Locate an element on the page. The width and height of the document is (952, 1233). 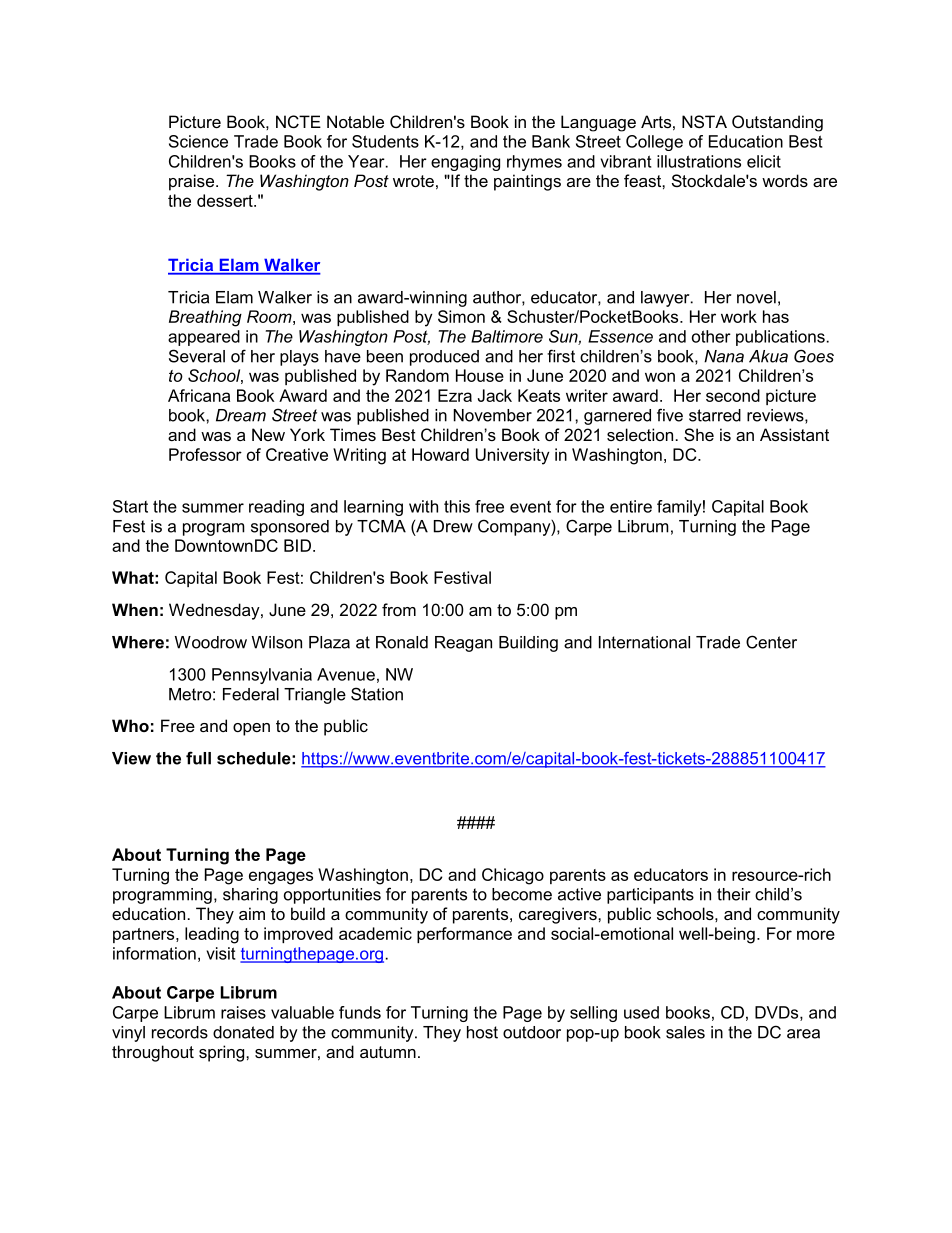
engaging is located at coordinates (465, 163).
